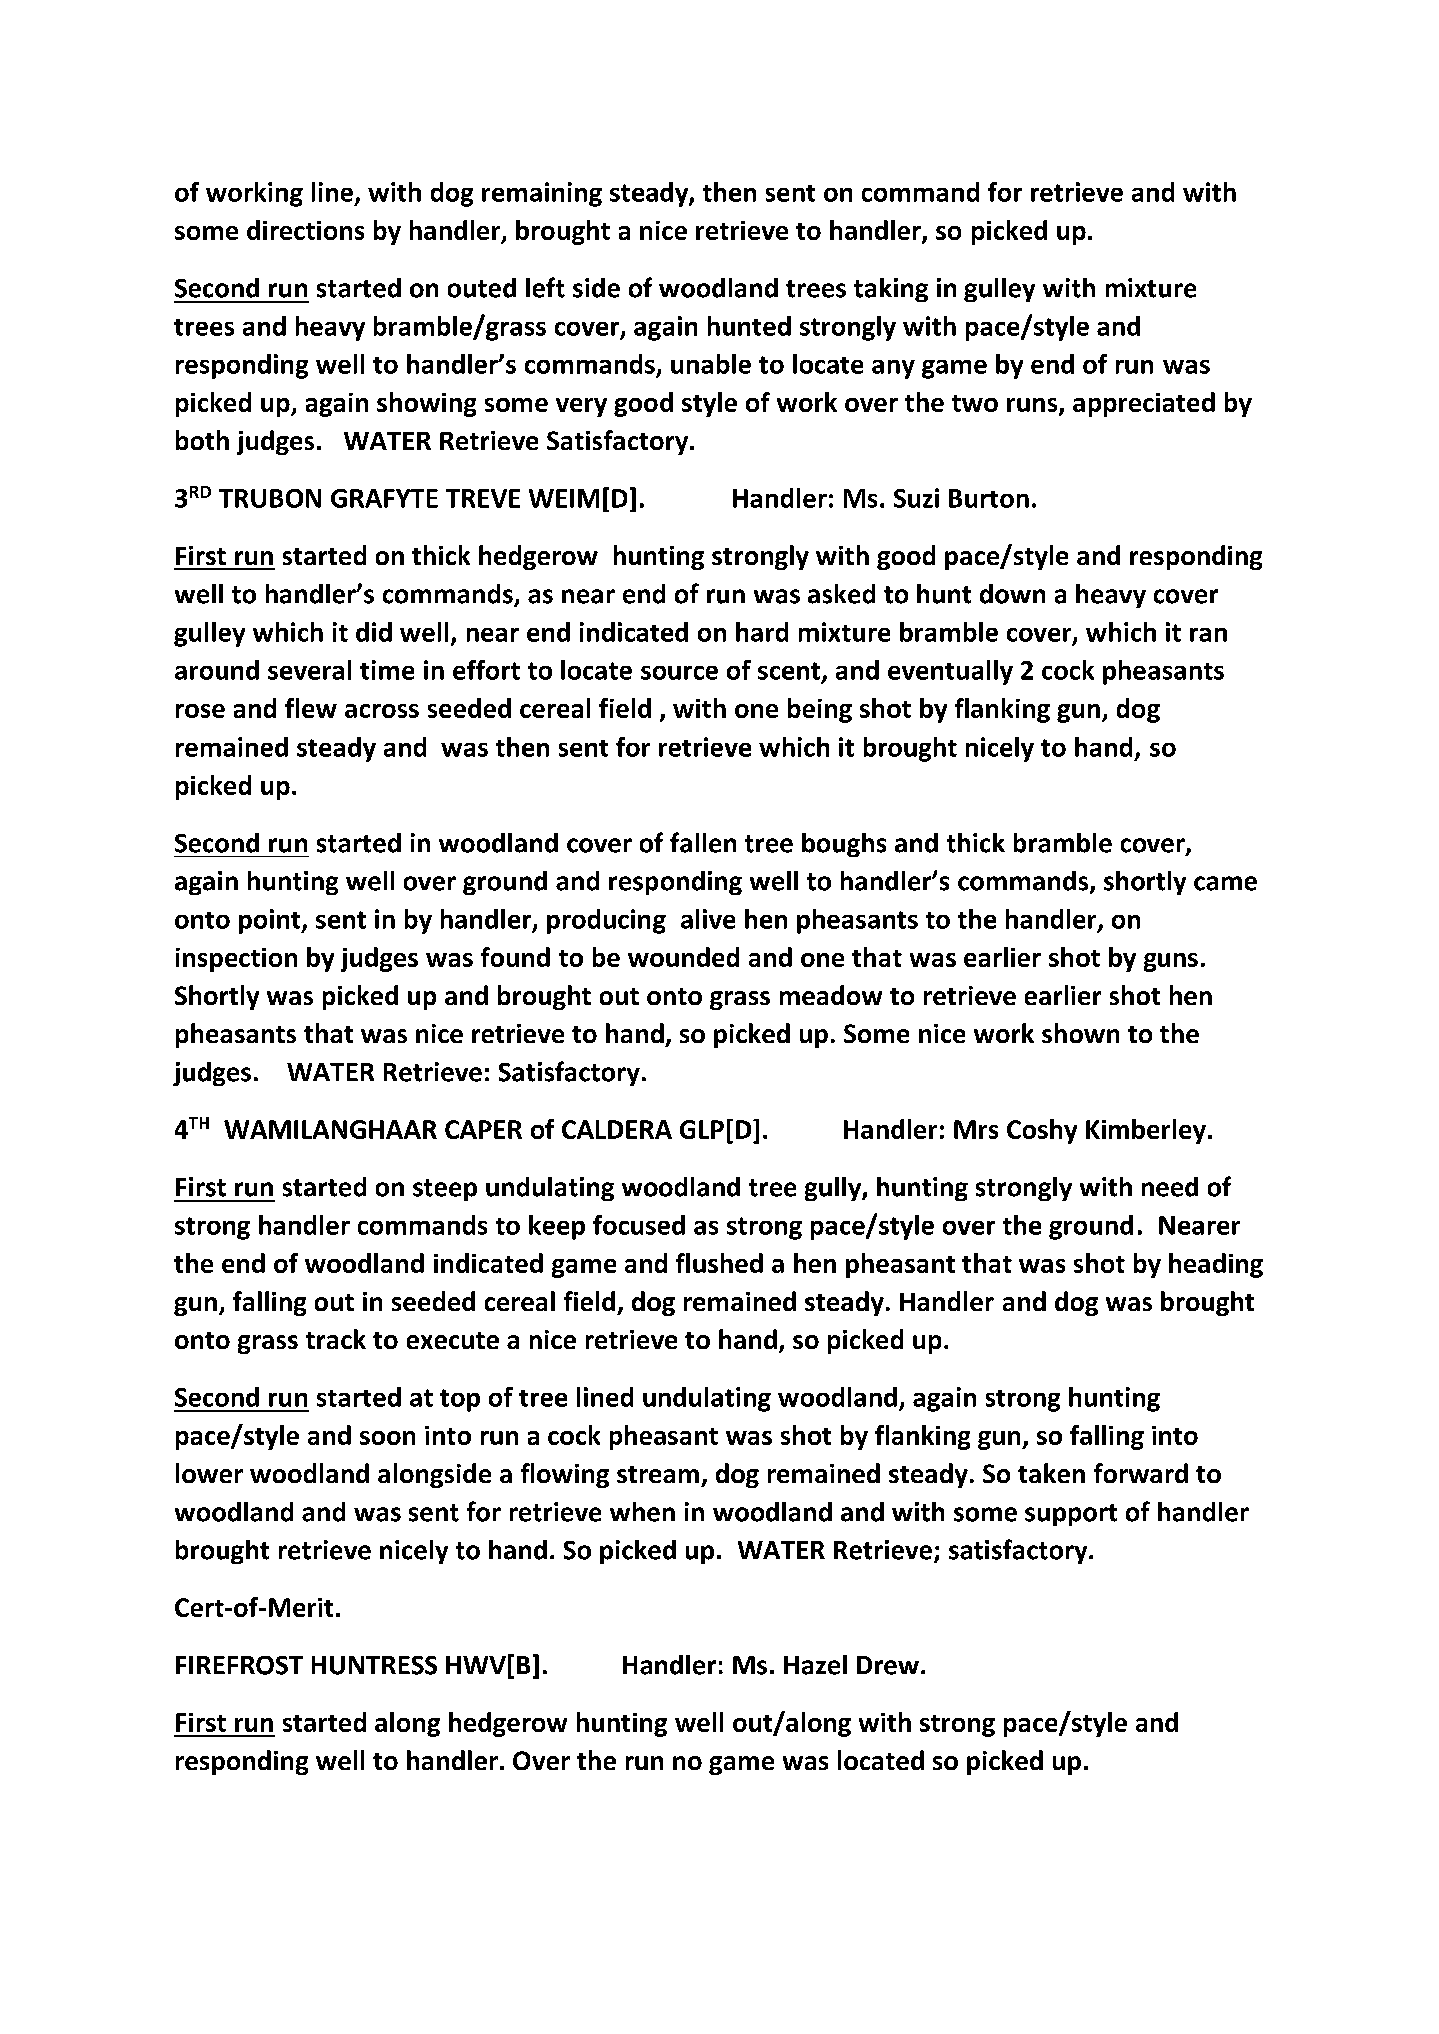  What do you see at coordinates (336, 1339) in the image?
I see `track` at bounding box center [336, 1339].
